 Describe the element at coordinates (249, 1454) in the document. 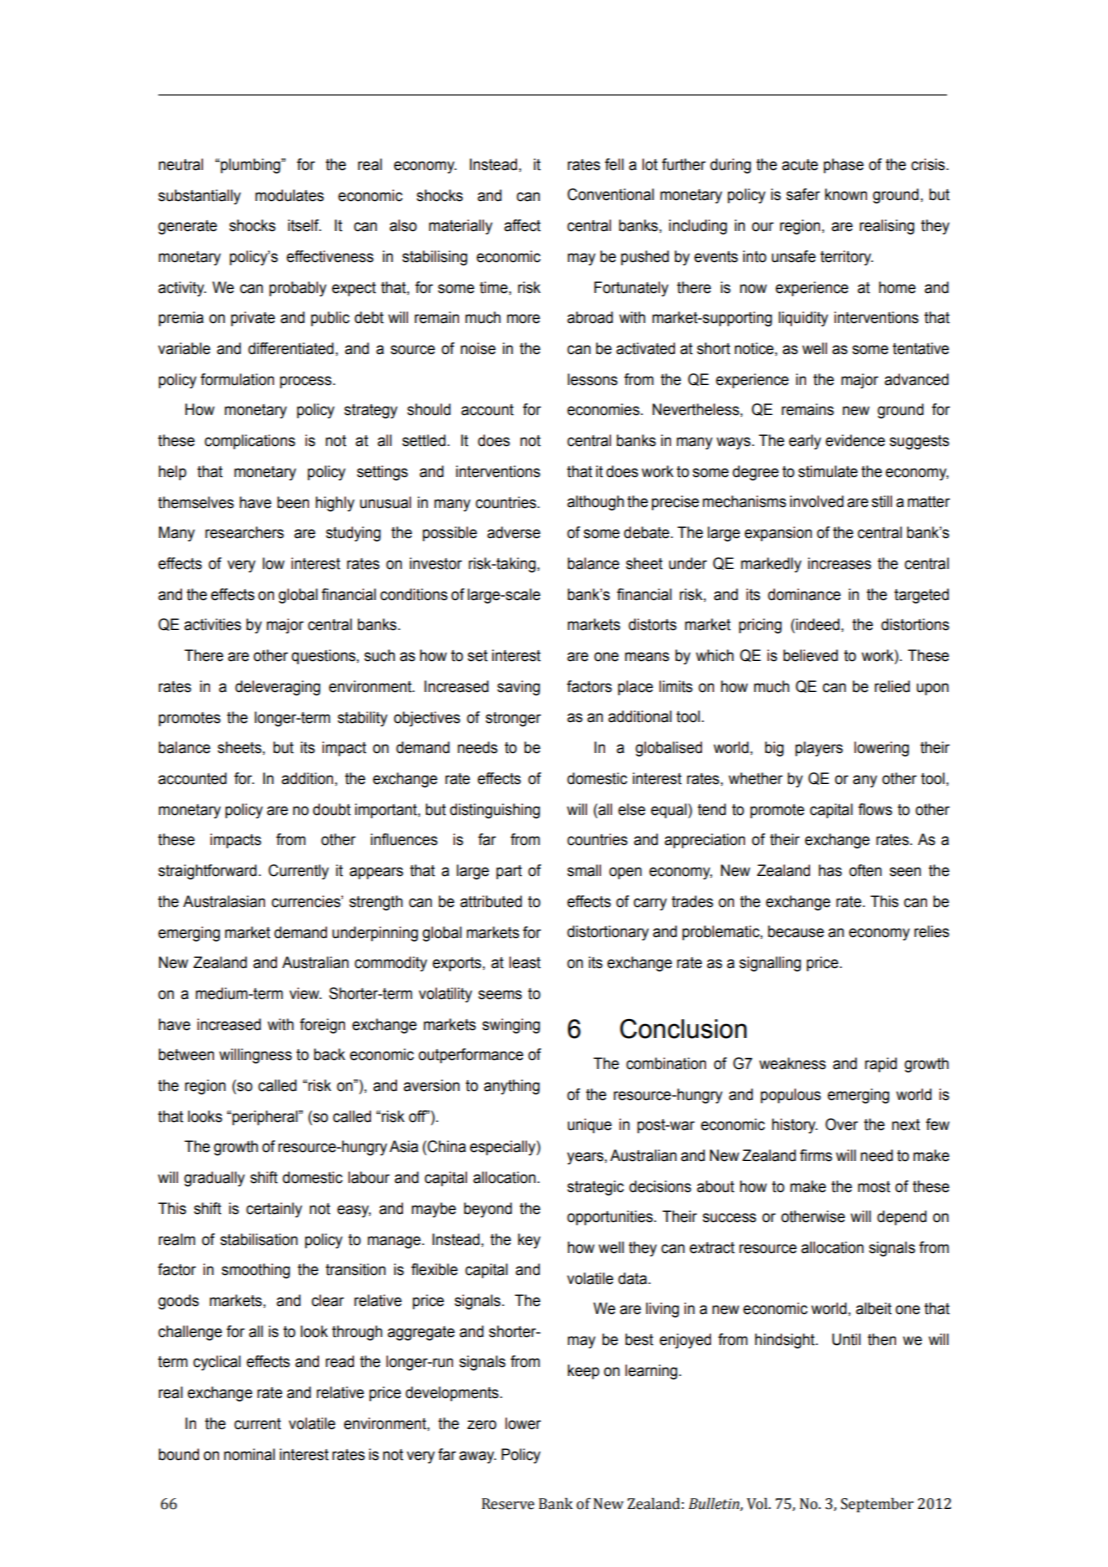

I see `nominal` at that location.
